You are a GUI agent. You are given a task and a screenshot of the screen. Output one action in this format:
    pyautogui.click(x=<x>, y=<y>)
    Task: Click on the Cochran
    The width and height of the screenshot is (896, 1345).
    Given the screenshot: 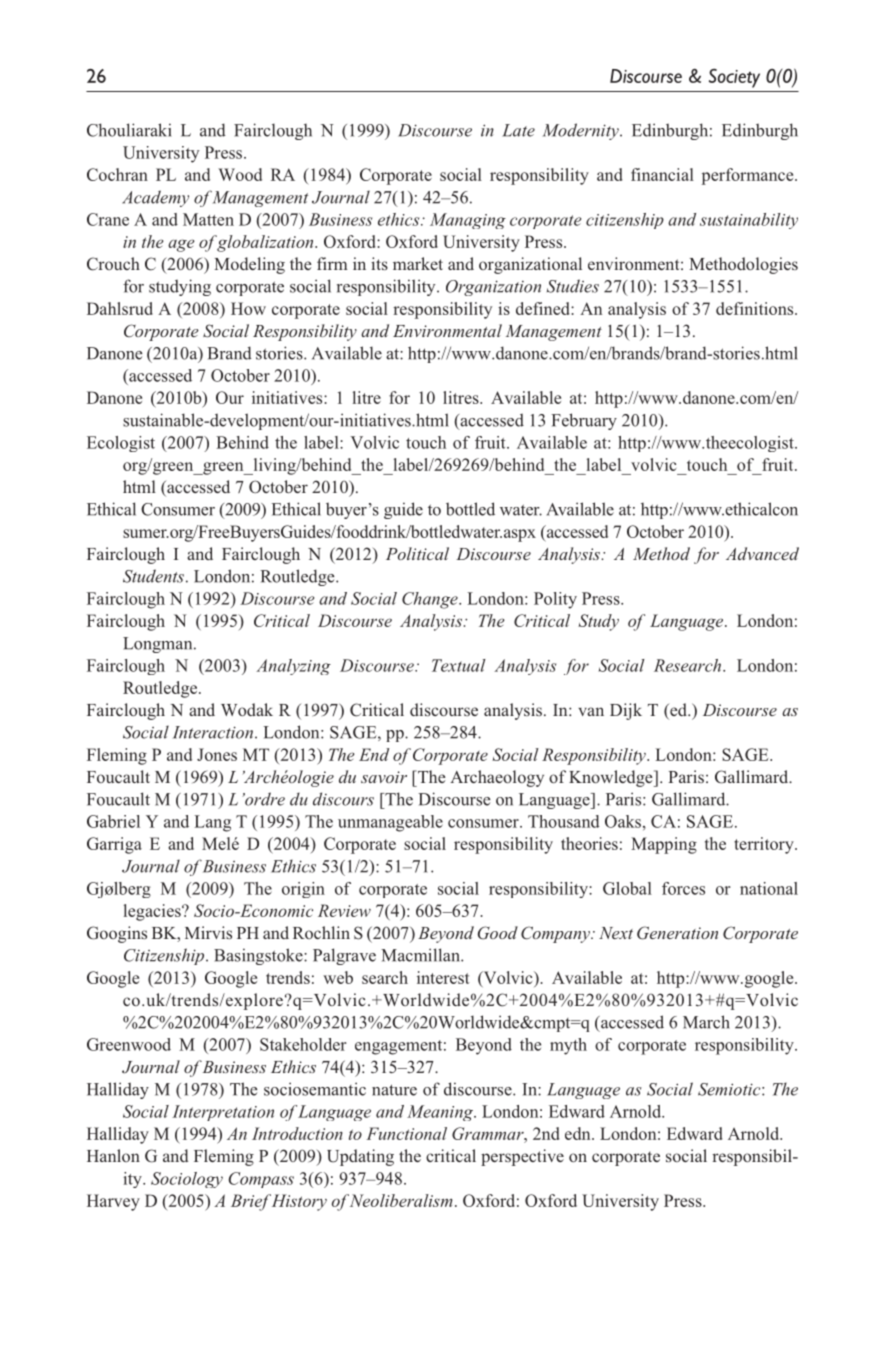 What is the action you would take?
    pyautogui.click(x=117, y=174)
